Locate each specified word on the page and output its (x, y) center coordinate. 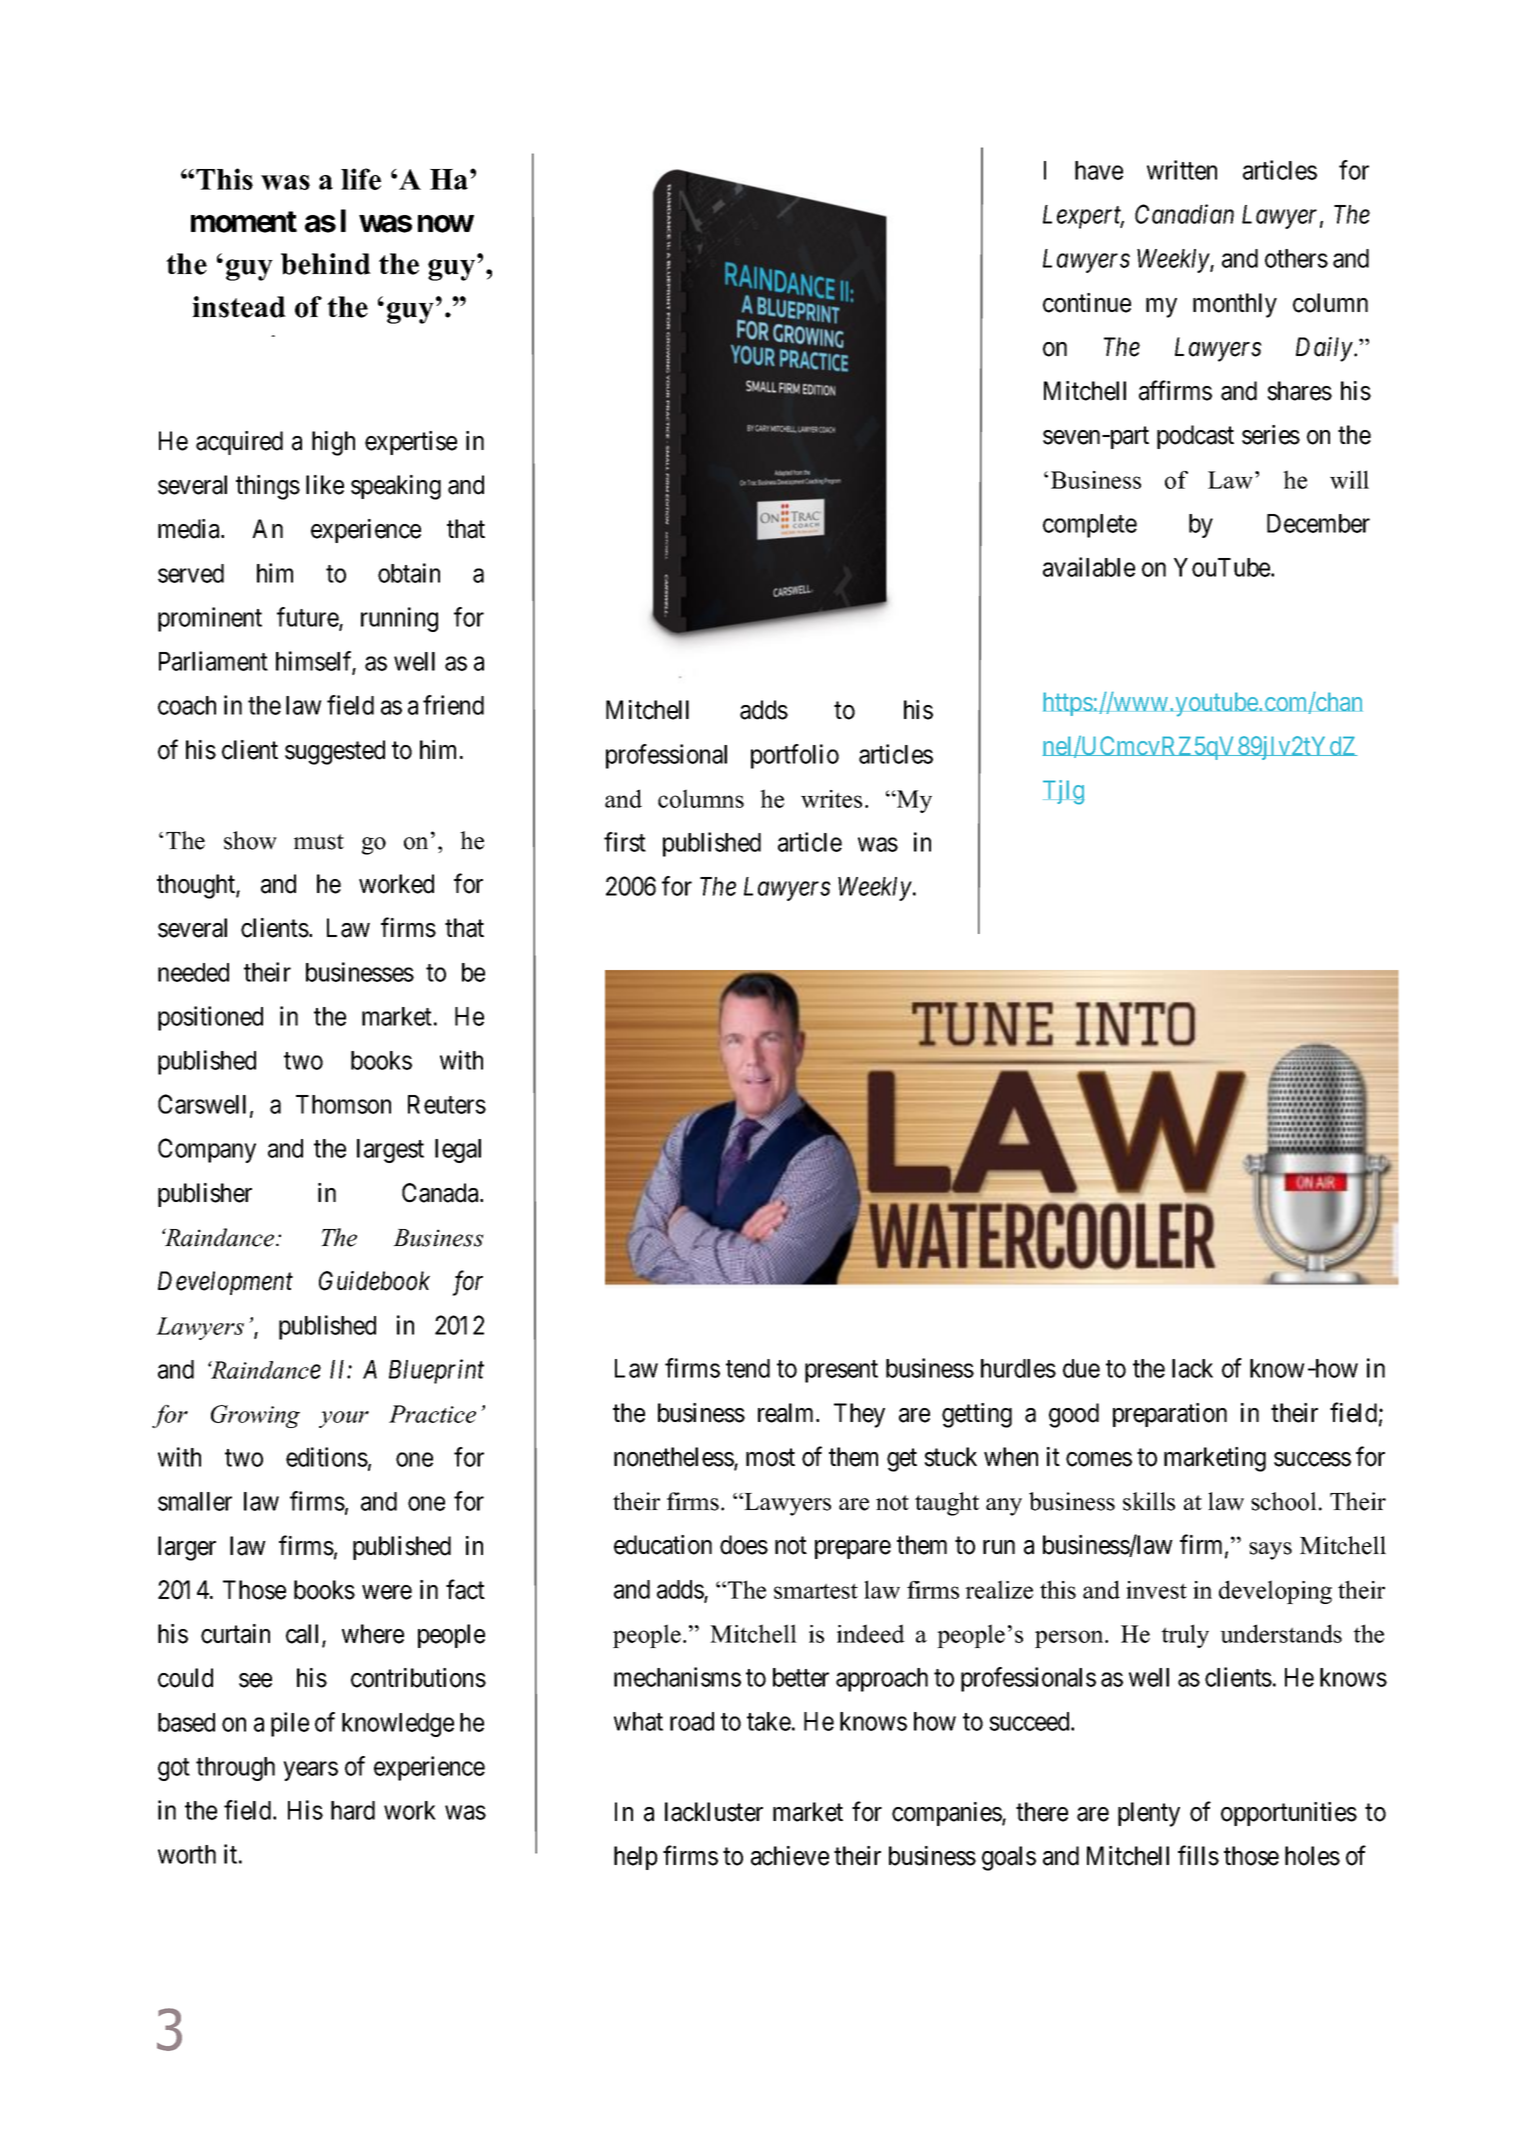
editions (327, 1457)
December (1318, 523)
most (770, 1458)
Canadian (1184, 214)
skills (1149, 1501)
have (1099, 170)
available (1089, 567)
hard (353, 1810)
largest (390, 1151)
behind (326, 264)
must (319, 842)
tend (748, 1368)
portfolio (795, 756)
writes (831, 799)
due (1081, 1368)
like (325, 485)
